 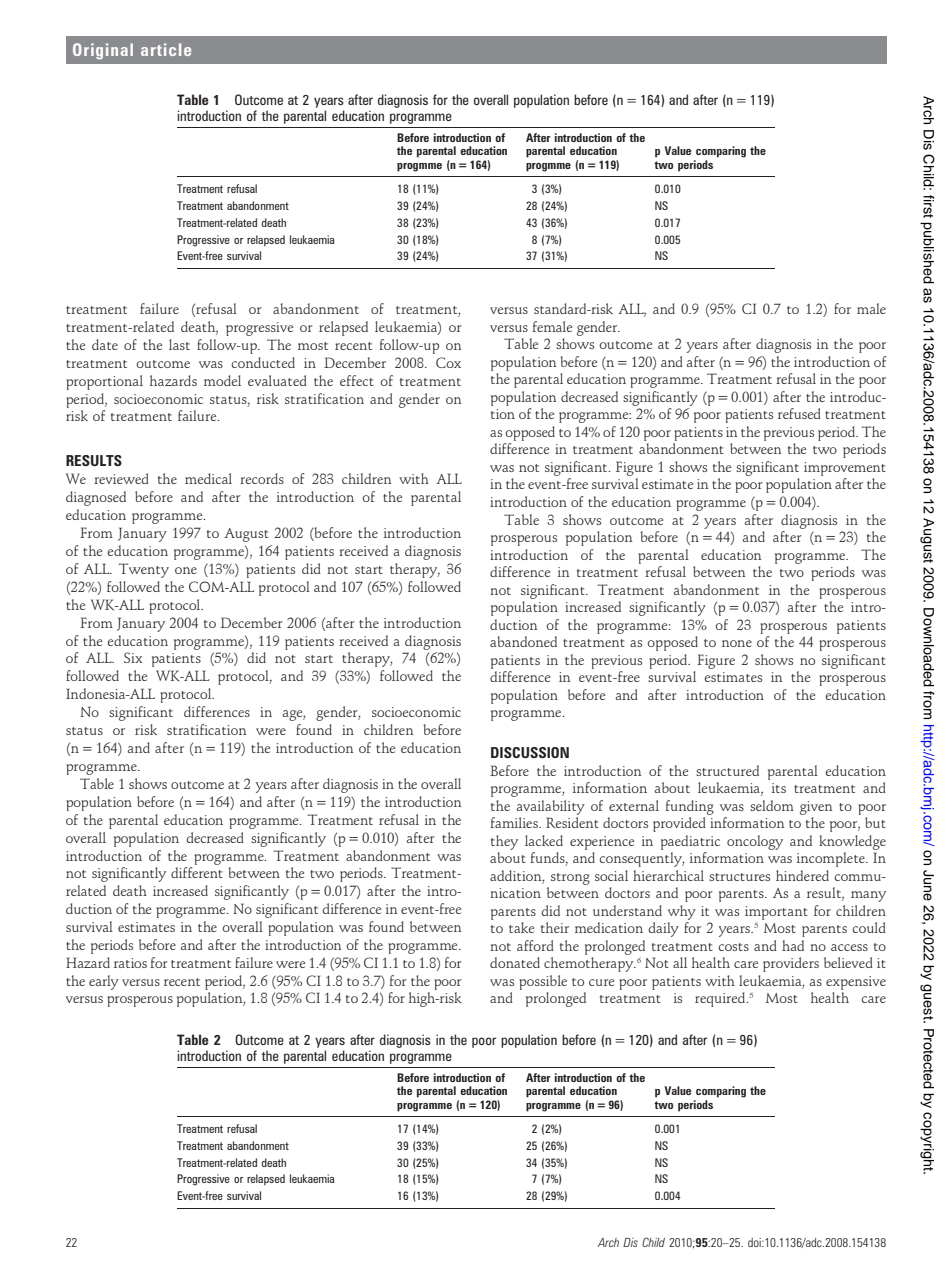 What do you see at coordinates (845, 469) in the image?
I see `improvement` at bounding box center [845, 469].
